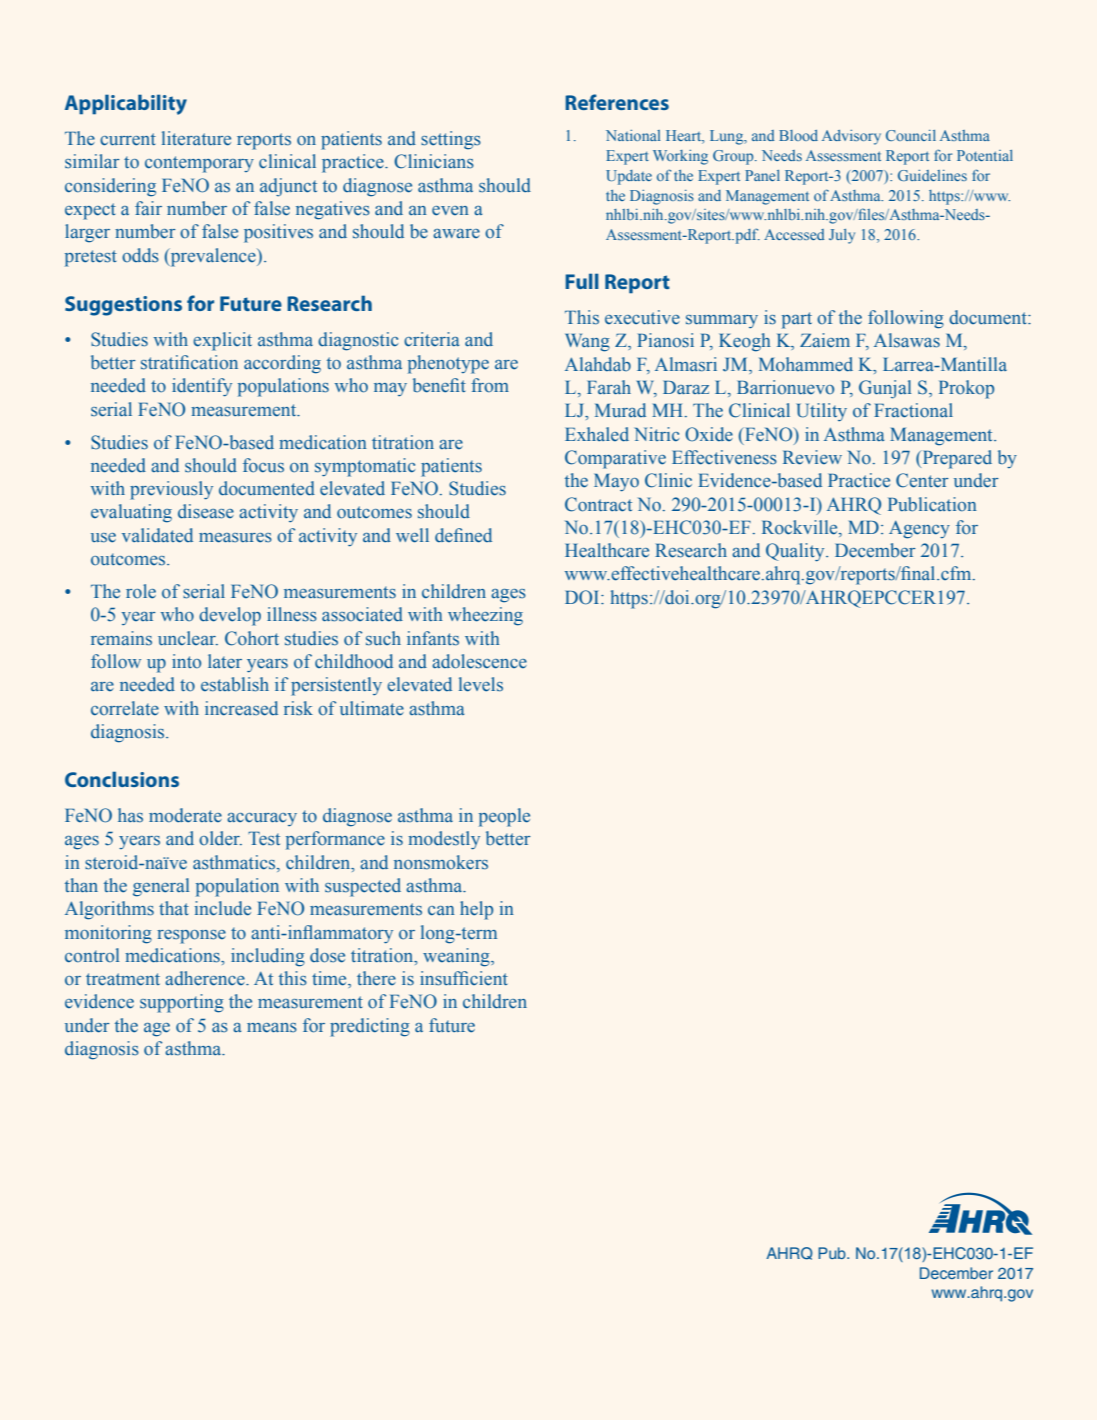 This image has height=1420, width=1097. What do you see at coordinates (185, 815) in the image?
I see `moderate` at bounding box center [185, 815].
